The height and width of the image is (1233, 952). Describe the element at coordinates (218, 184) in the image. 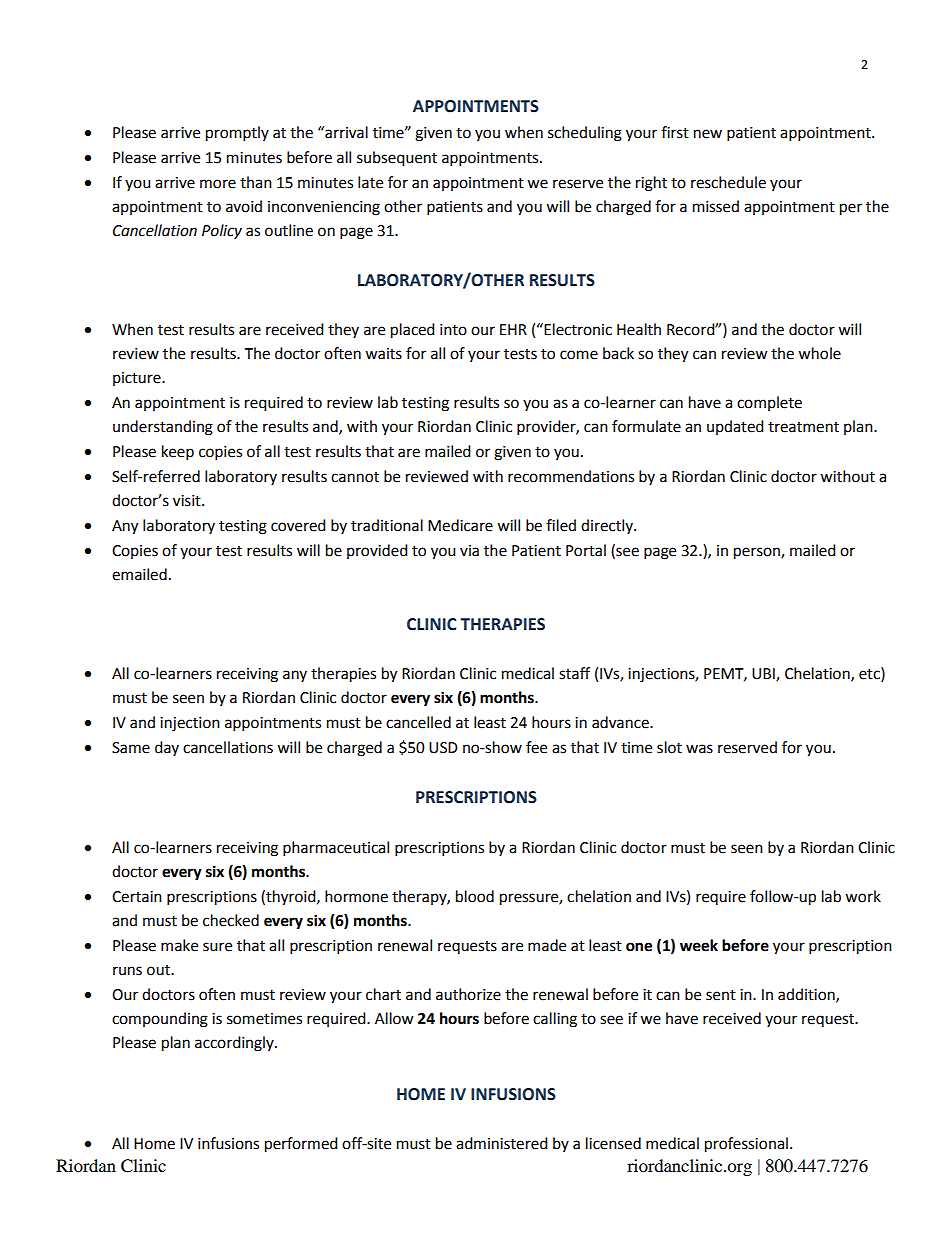

I see `more` at that location.
